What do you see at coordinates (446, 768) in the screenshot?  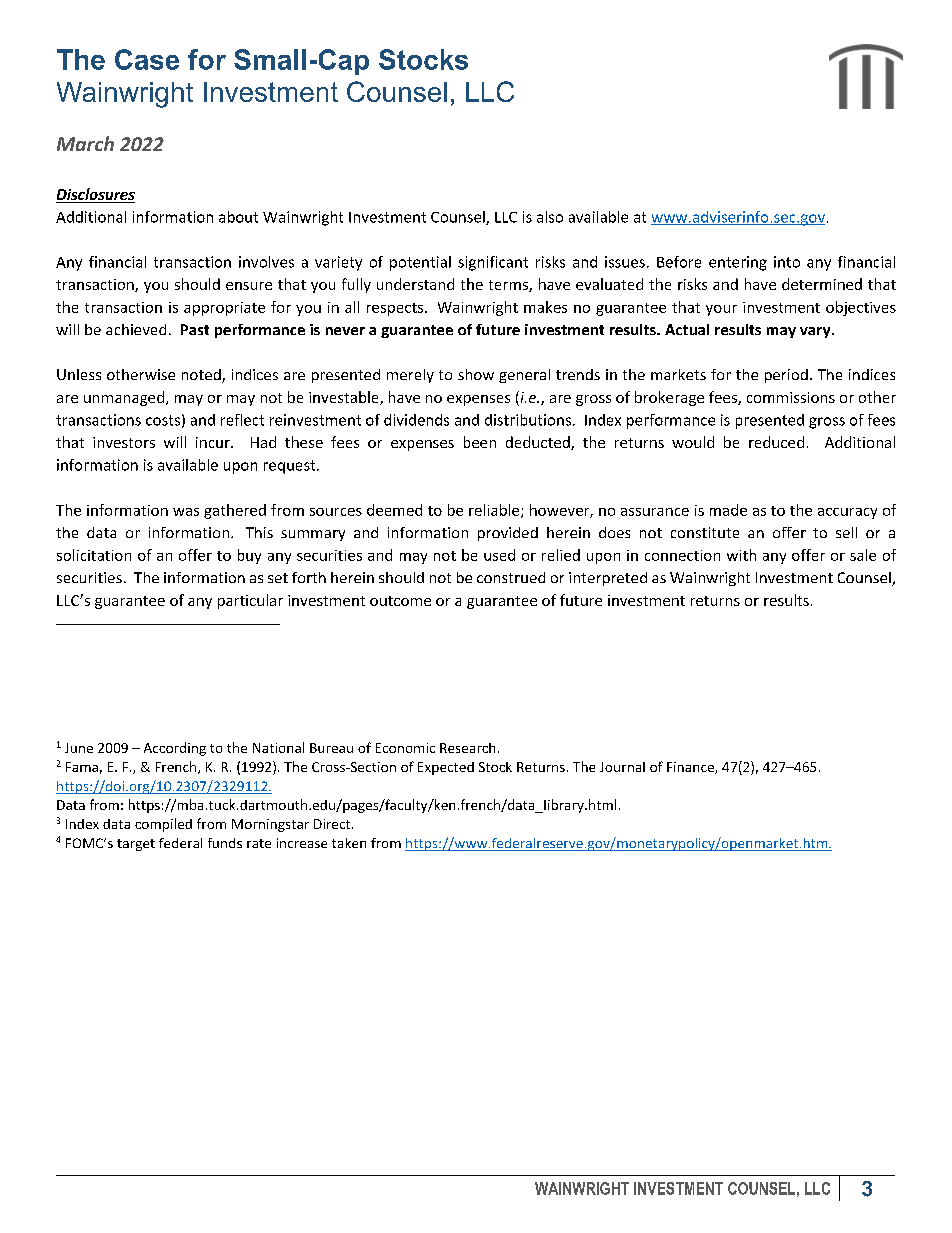 I see `Expected` at bounding box center [446, 768].
